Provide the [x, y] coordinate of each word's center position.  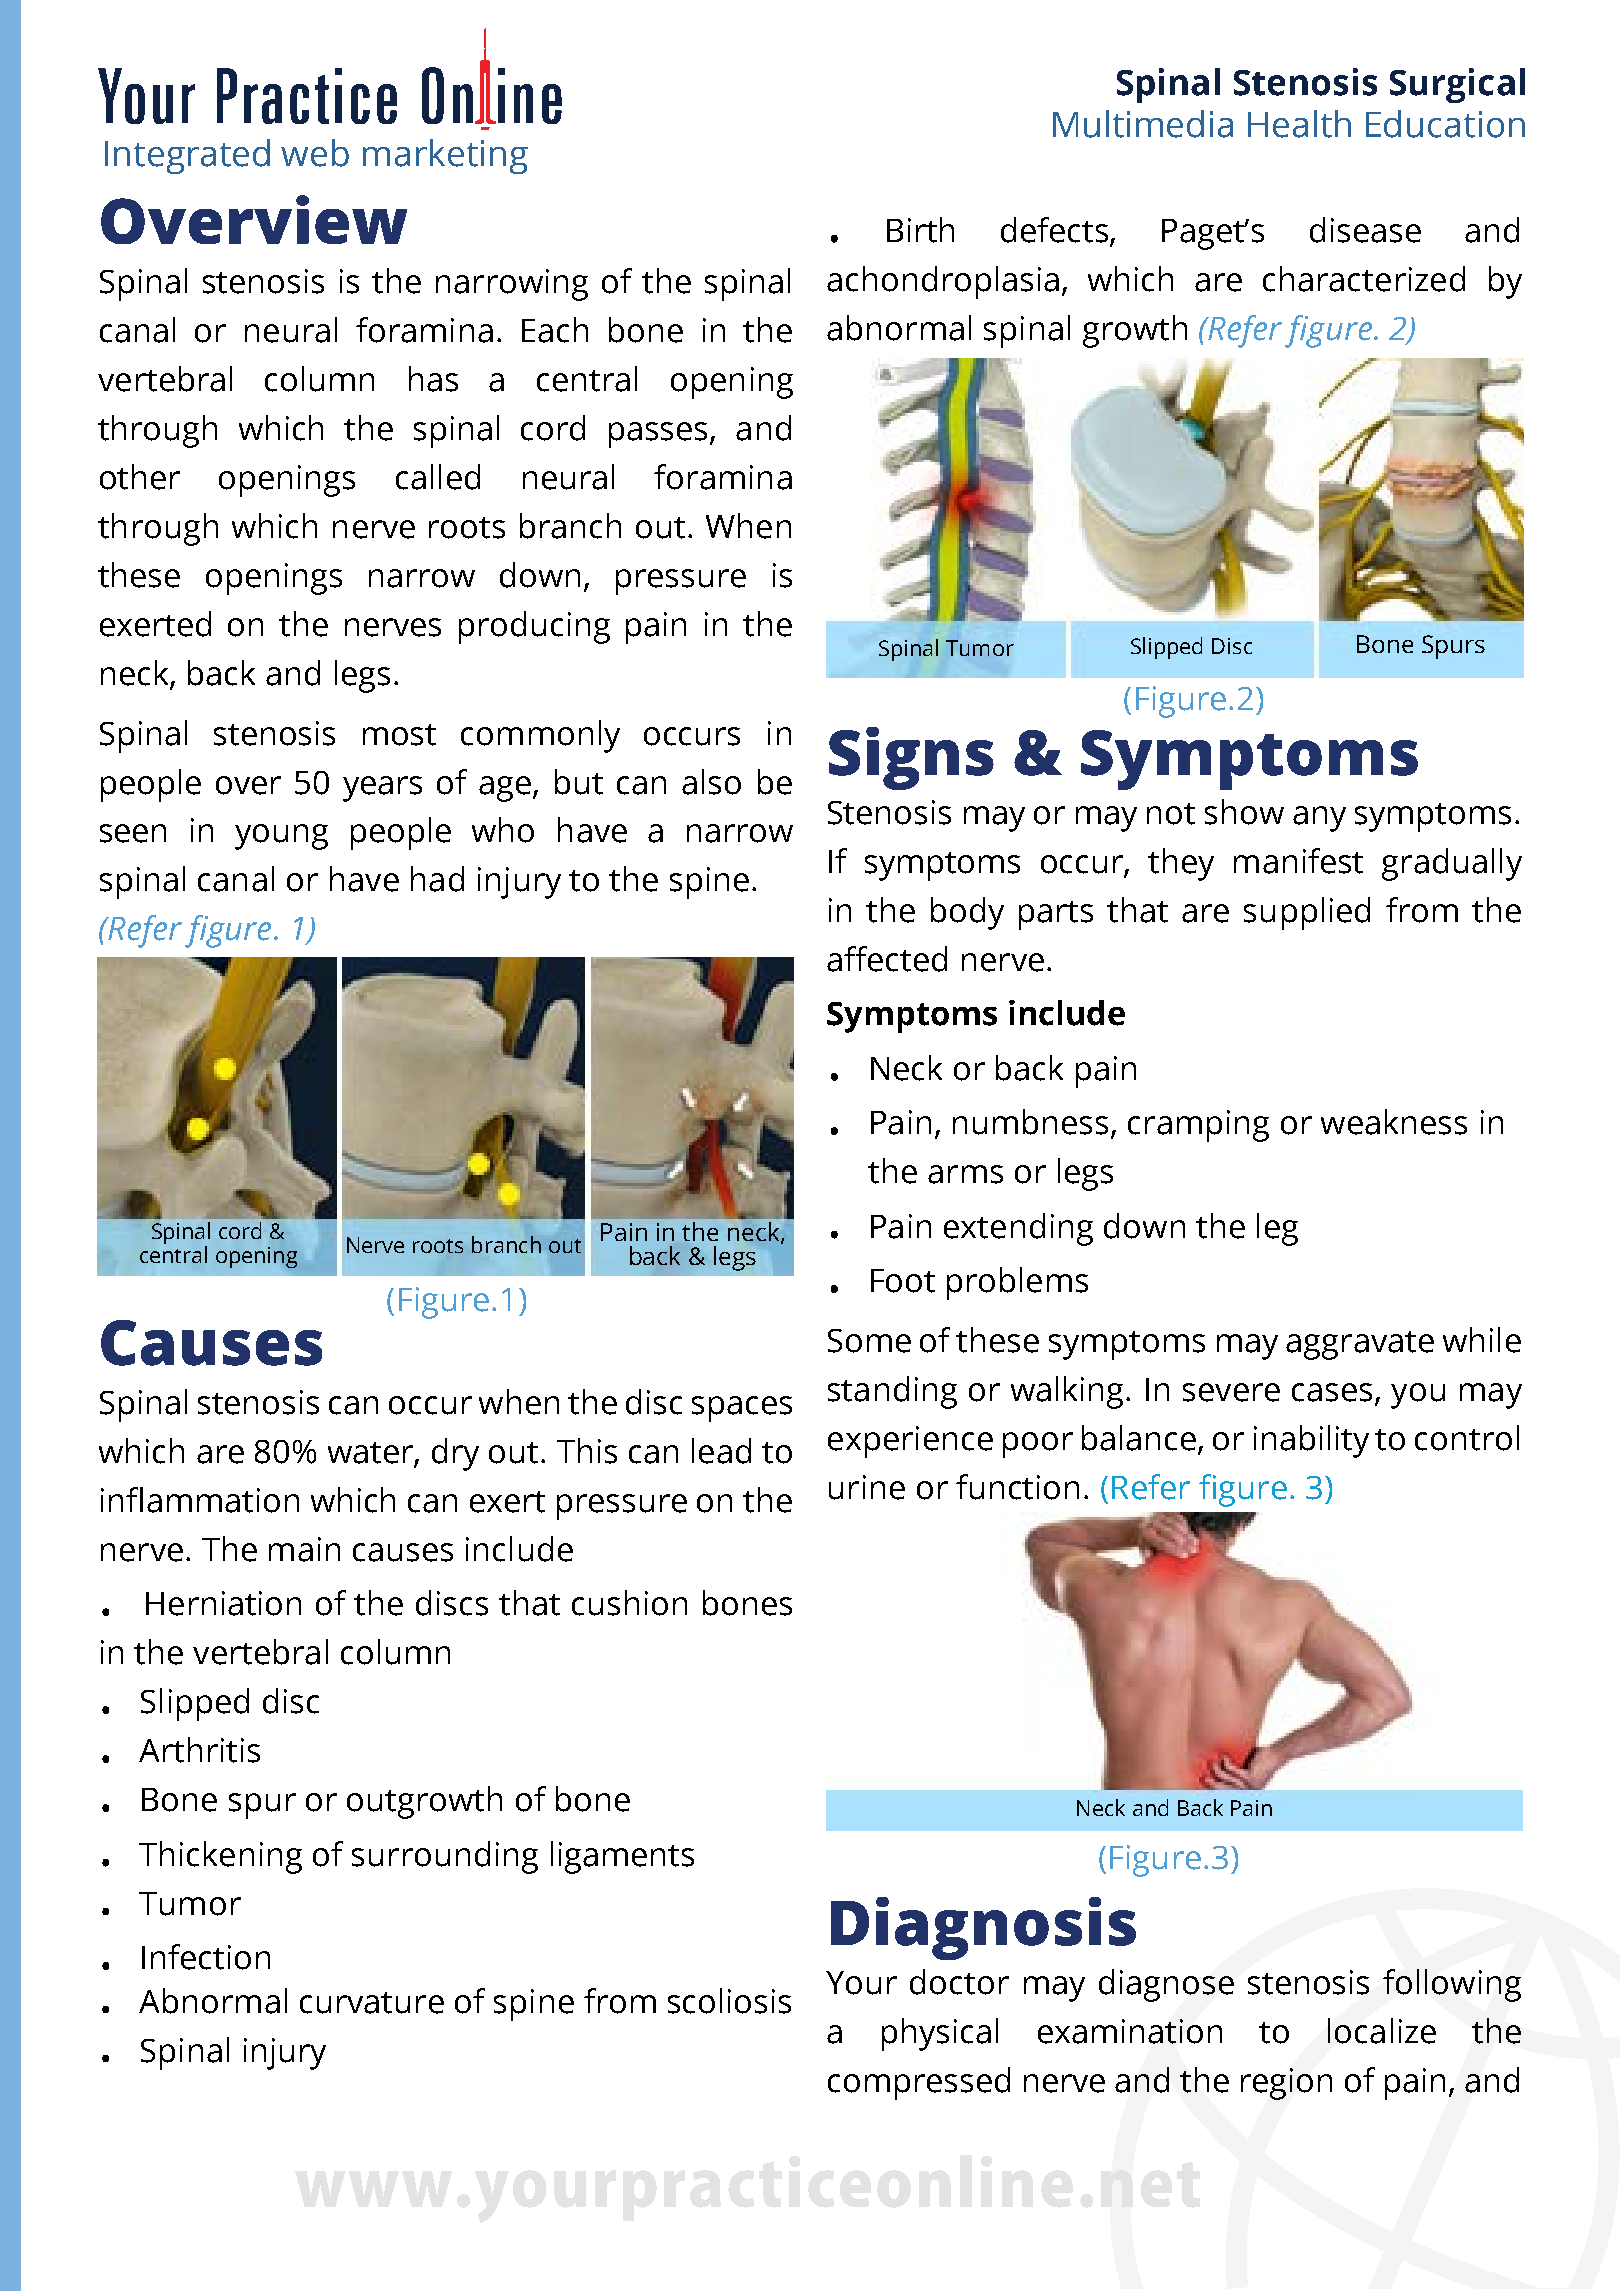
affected [887, 959]
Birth [920, 230]
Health [1299, 124]
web [315, 153]
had [437, 879]
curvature [372, 2003]
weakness [1394, 1122]
